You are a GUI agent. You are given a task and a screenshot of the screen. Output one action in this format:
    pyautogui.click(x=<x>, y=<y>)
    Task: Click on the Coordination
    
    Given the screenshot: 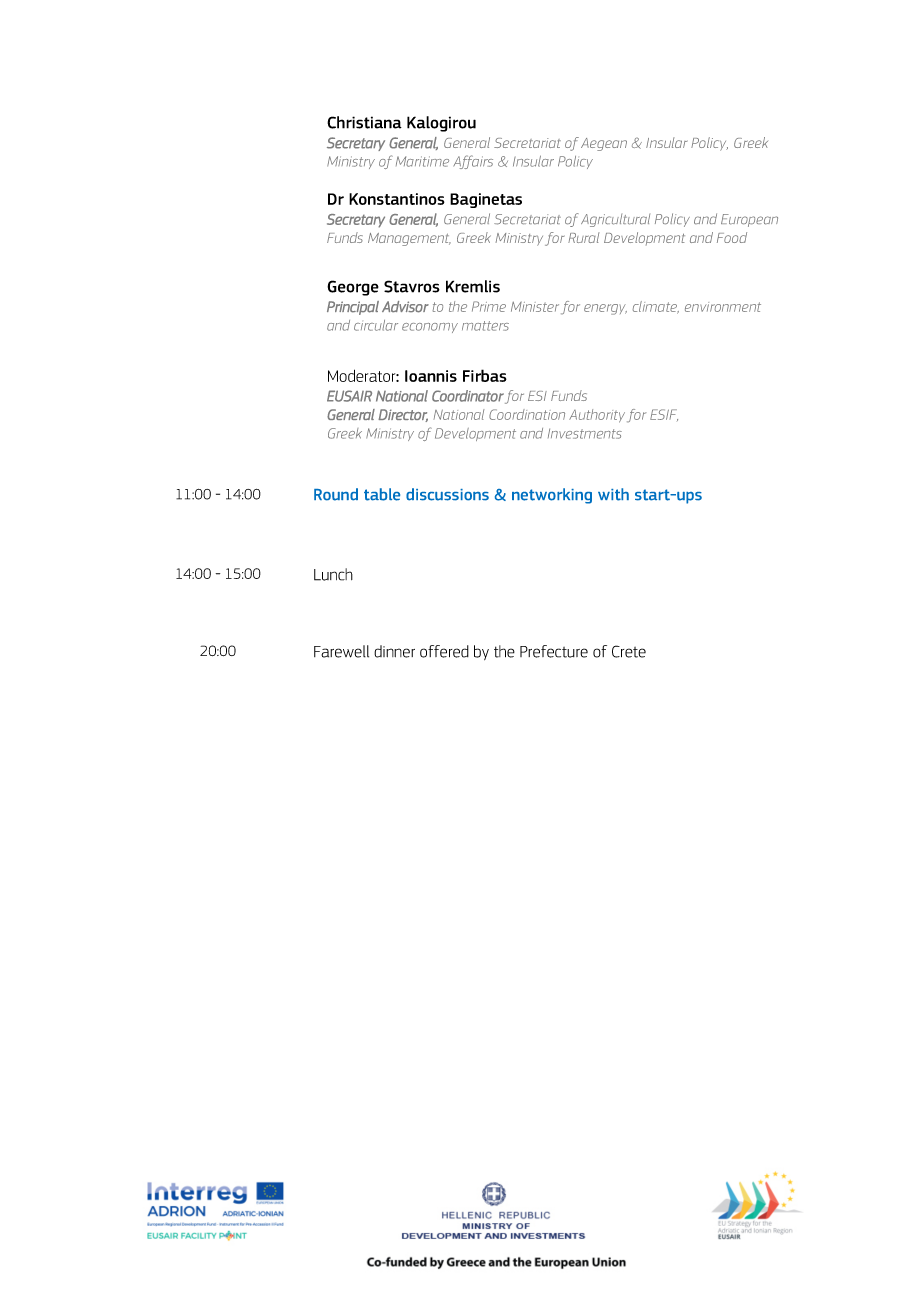 What is the action you would take?
    pyautogui.click(x=527, y=414)
